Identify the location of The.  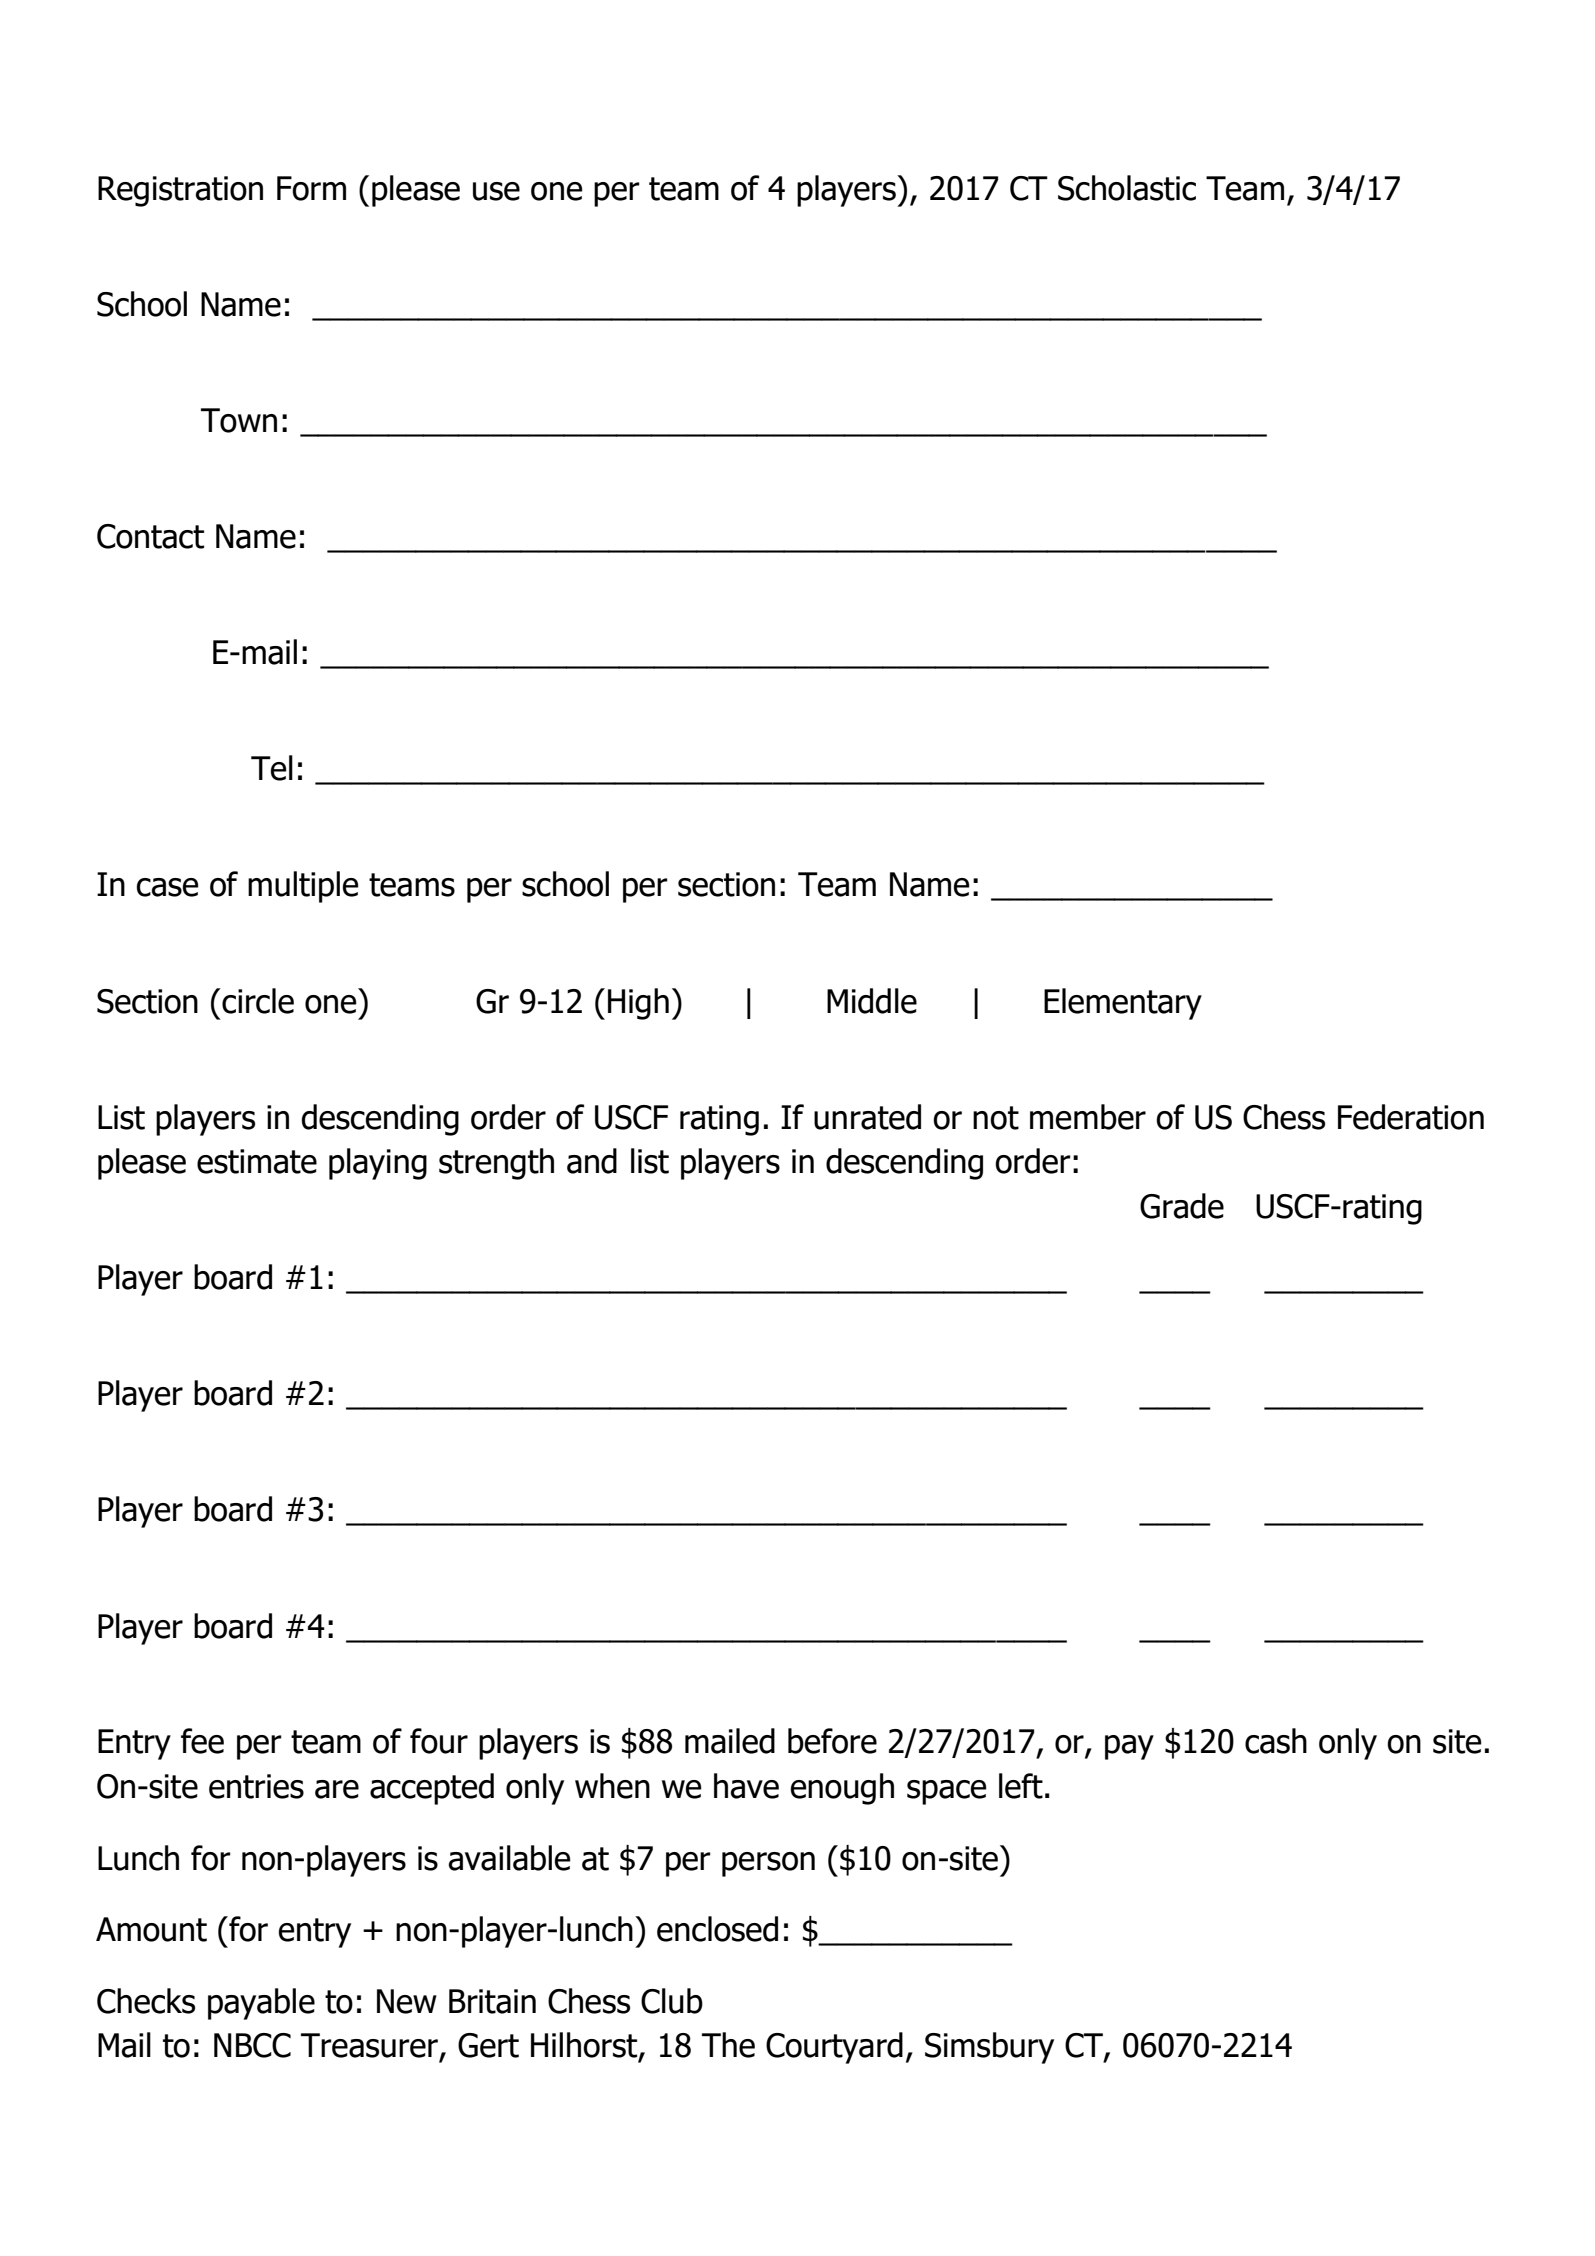
(728, 2045).
